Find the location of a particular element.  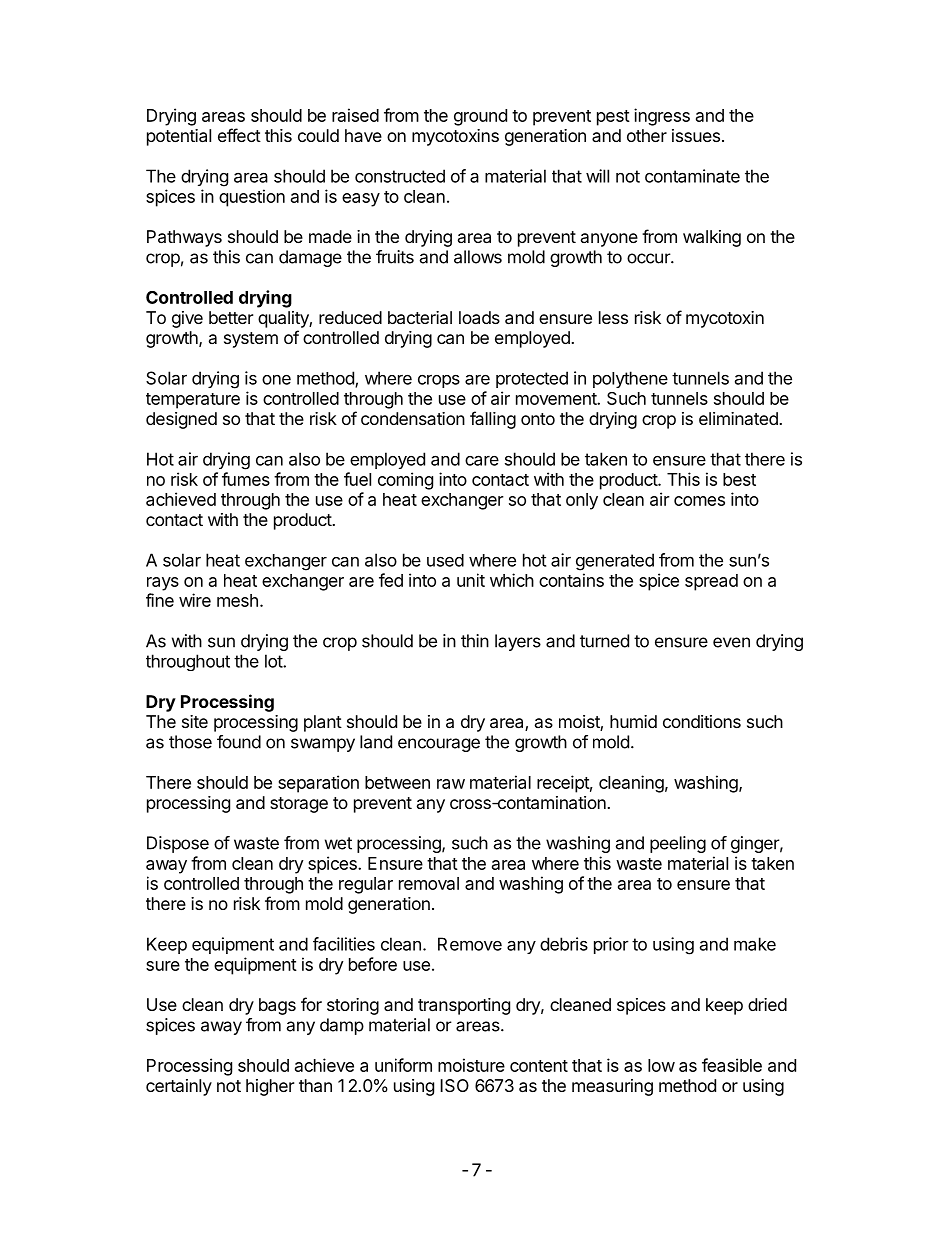

ground is located at coordinates (480, 117).
